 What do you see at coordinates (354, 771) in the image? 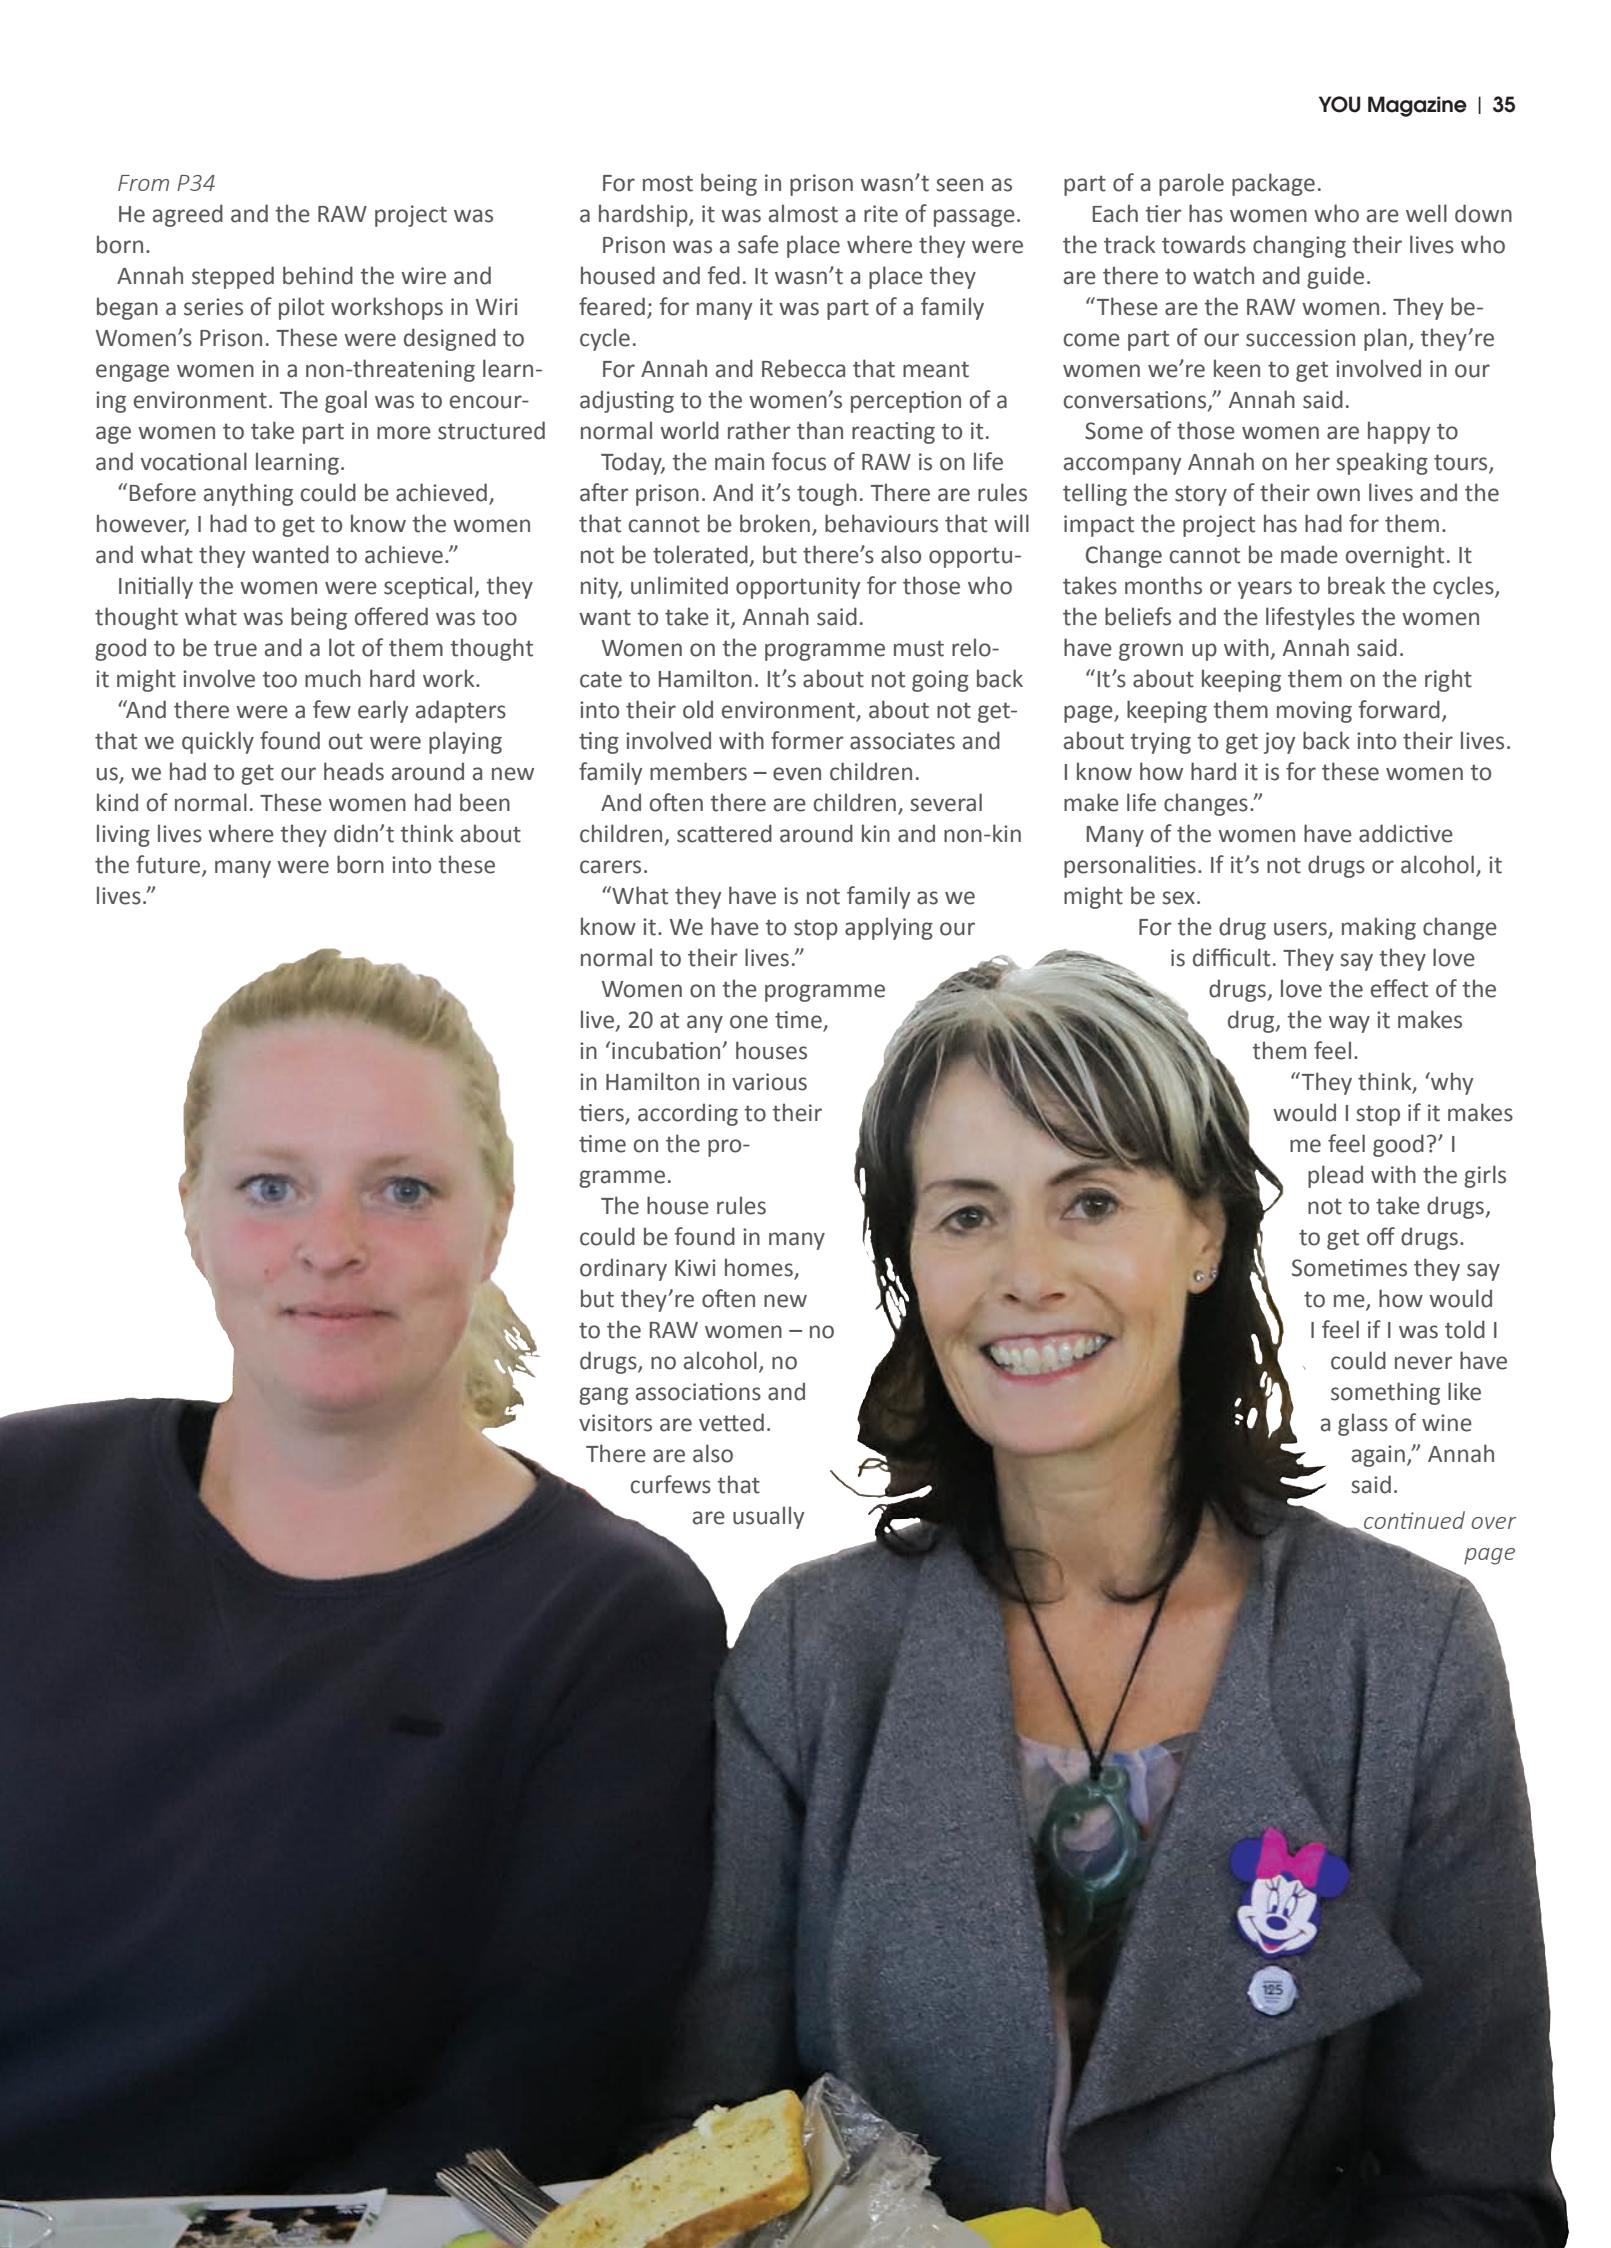
I see `heads` at bounding box center [354, 771].
